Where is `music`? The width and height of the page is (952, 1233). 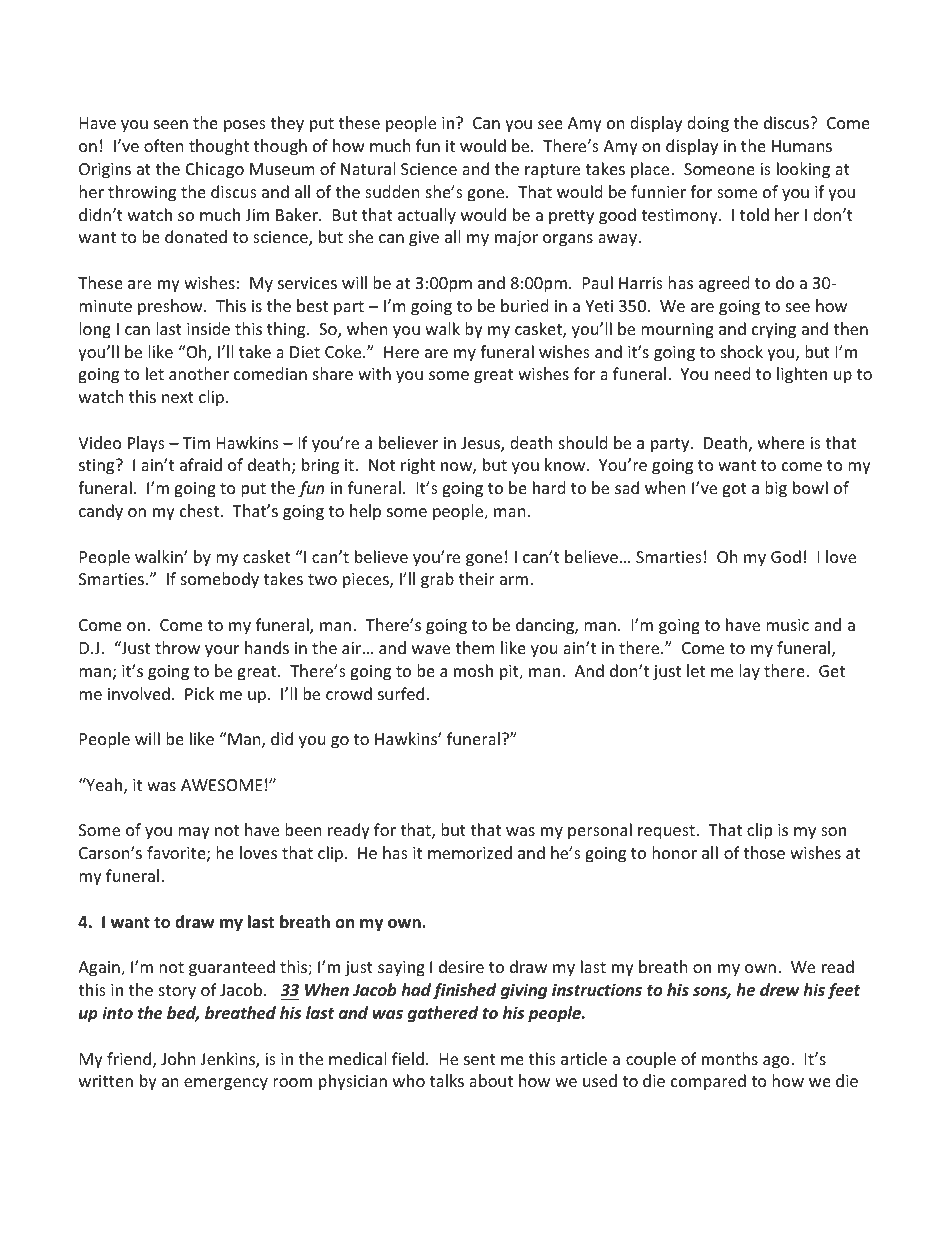
music is located at coordinates (787, 625).
